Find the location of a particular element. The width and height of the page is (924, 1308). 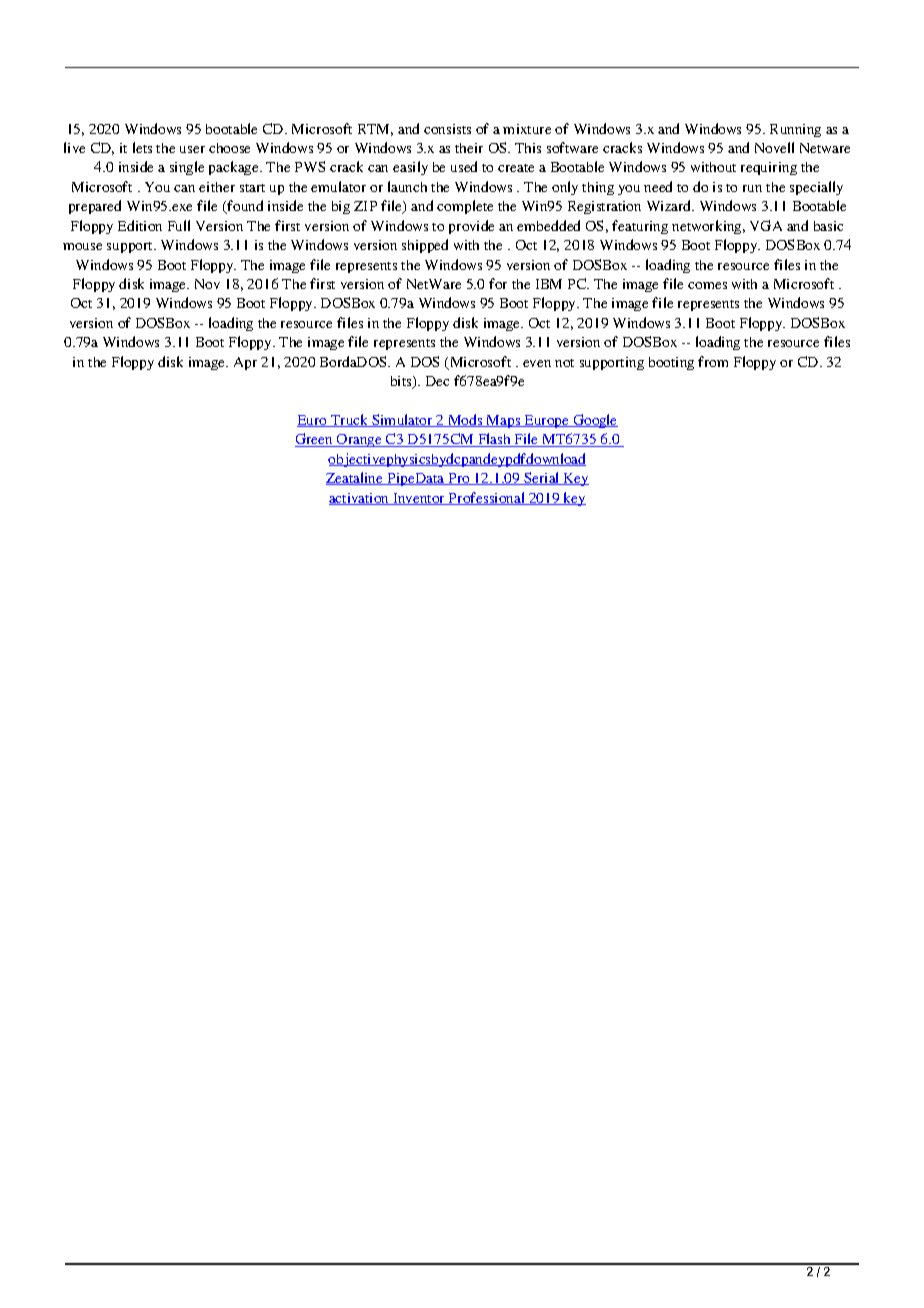

Serial is located at coordinates (542, 478).
